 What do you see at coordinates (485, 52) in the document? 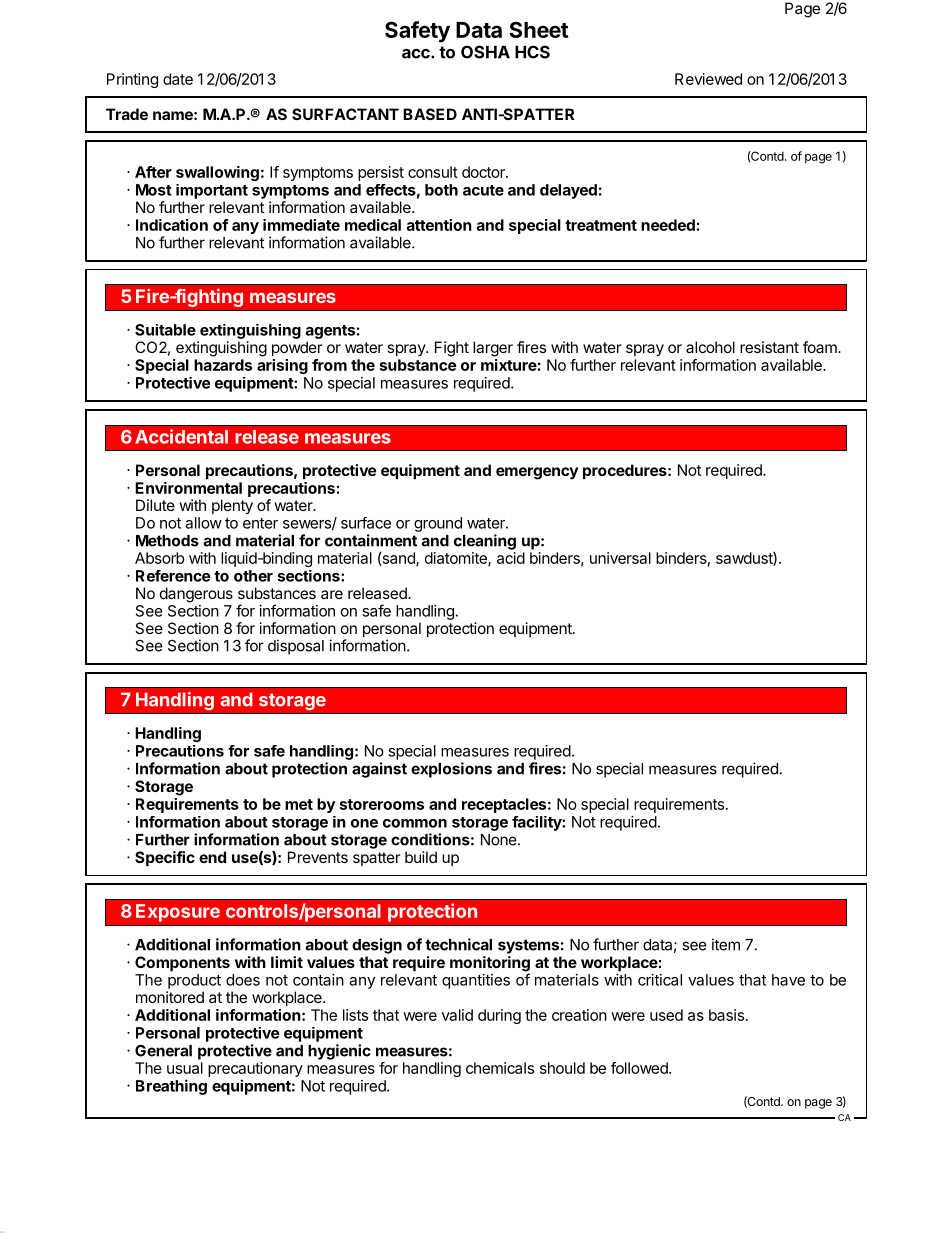
I see `OSHA` at bounding box center [485, 52].
